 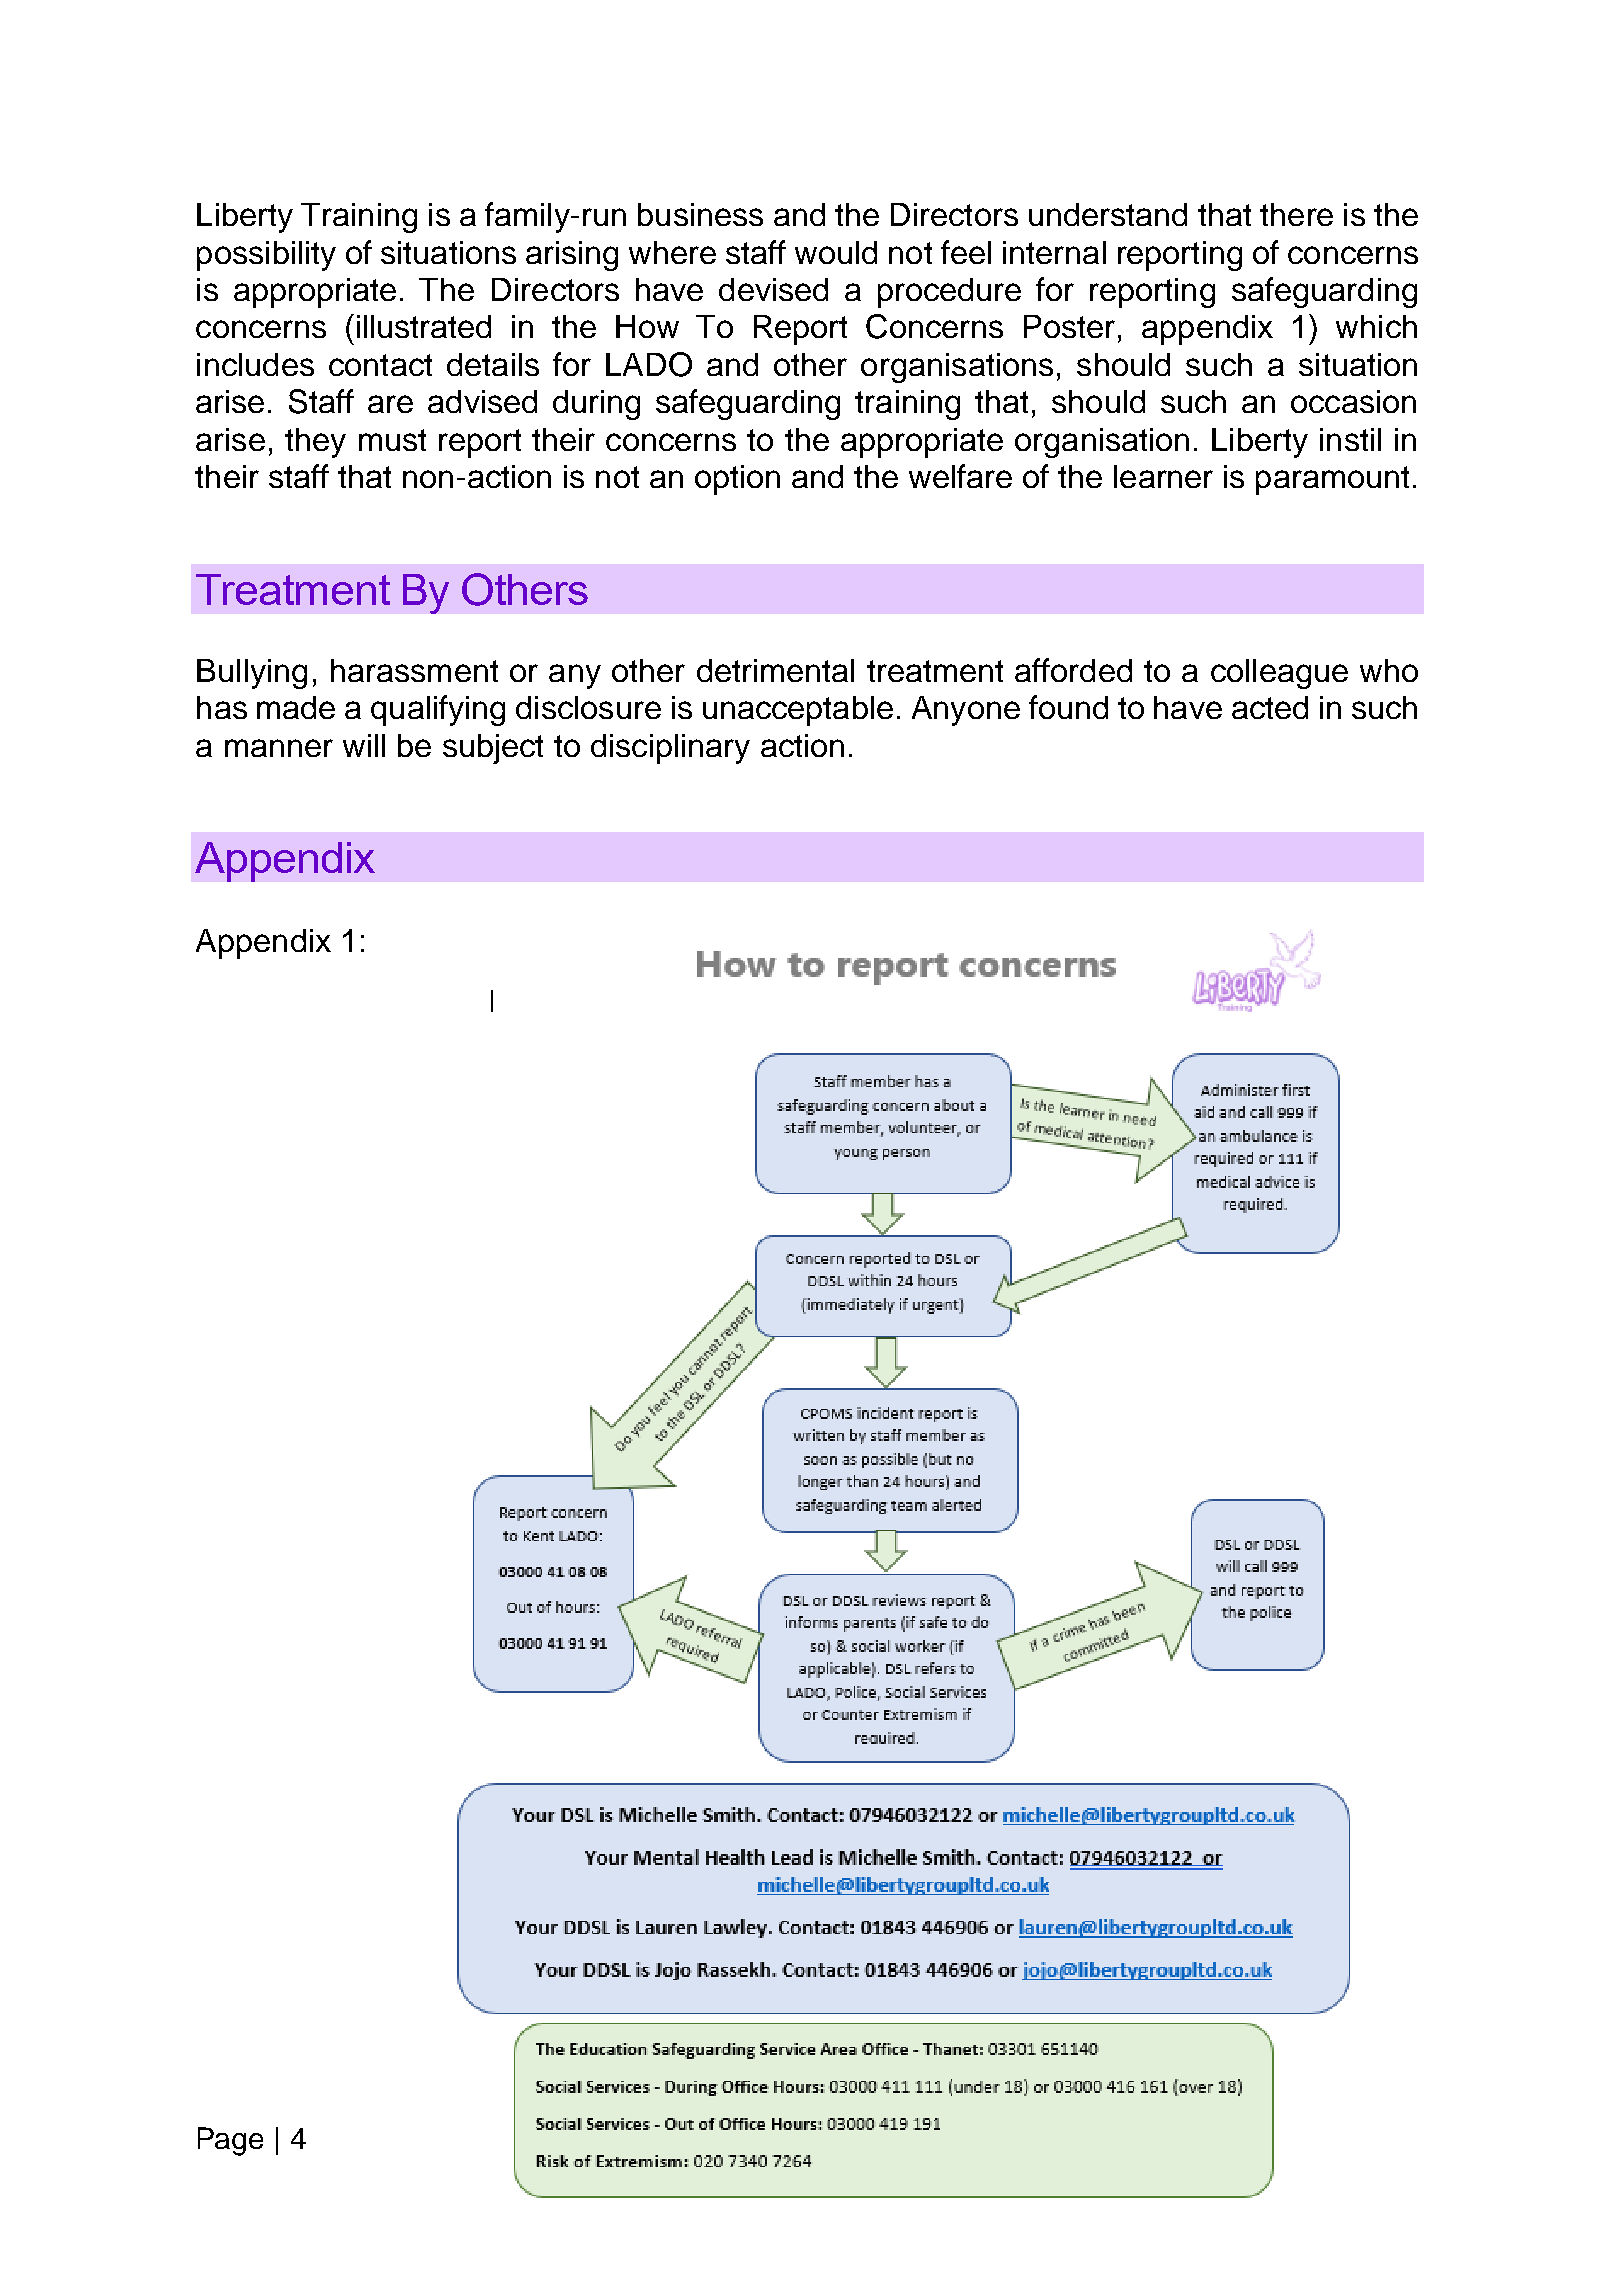 I want to click on Page, so click(x=230, y=2141).
